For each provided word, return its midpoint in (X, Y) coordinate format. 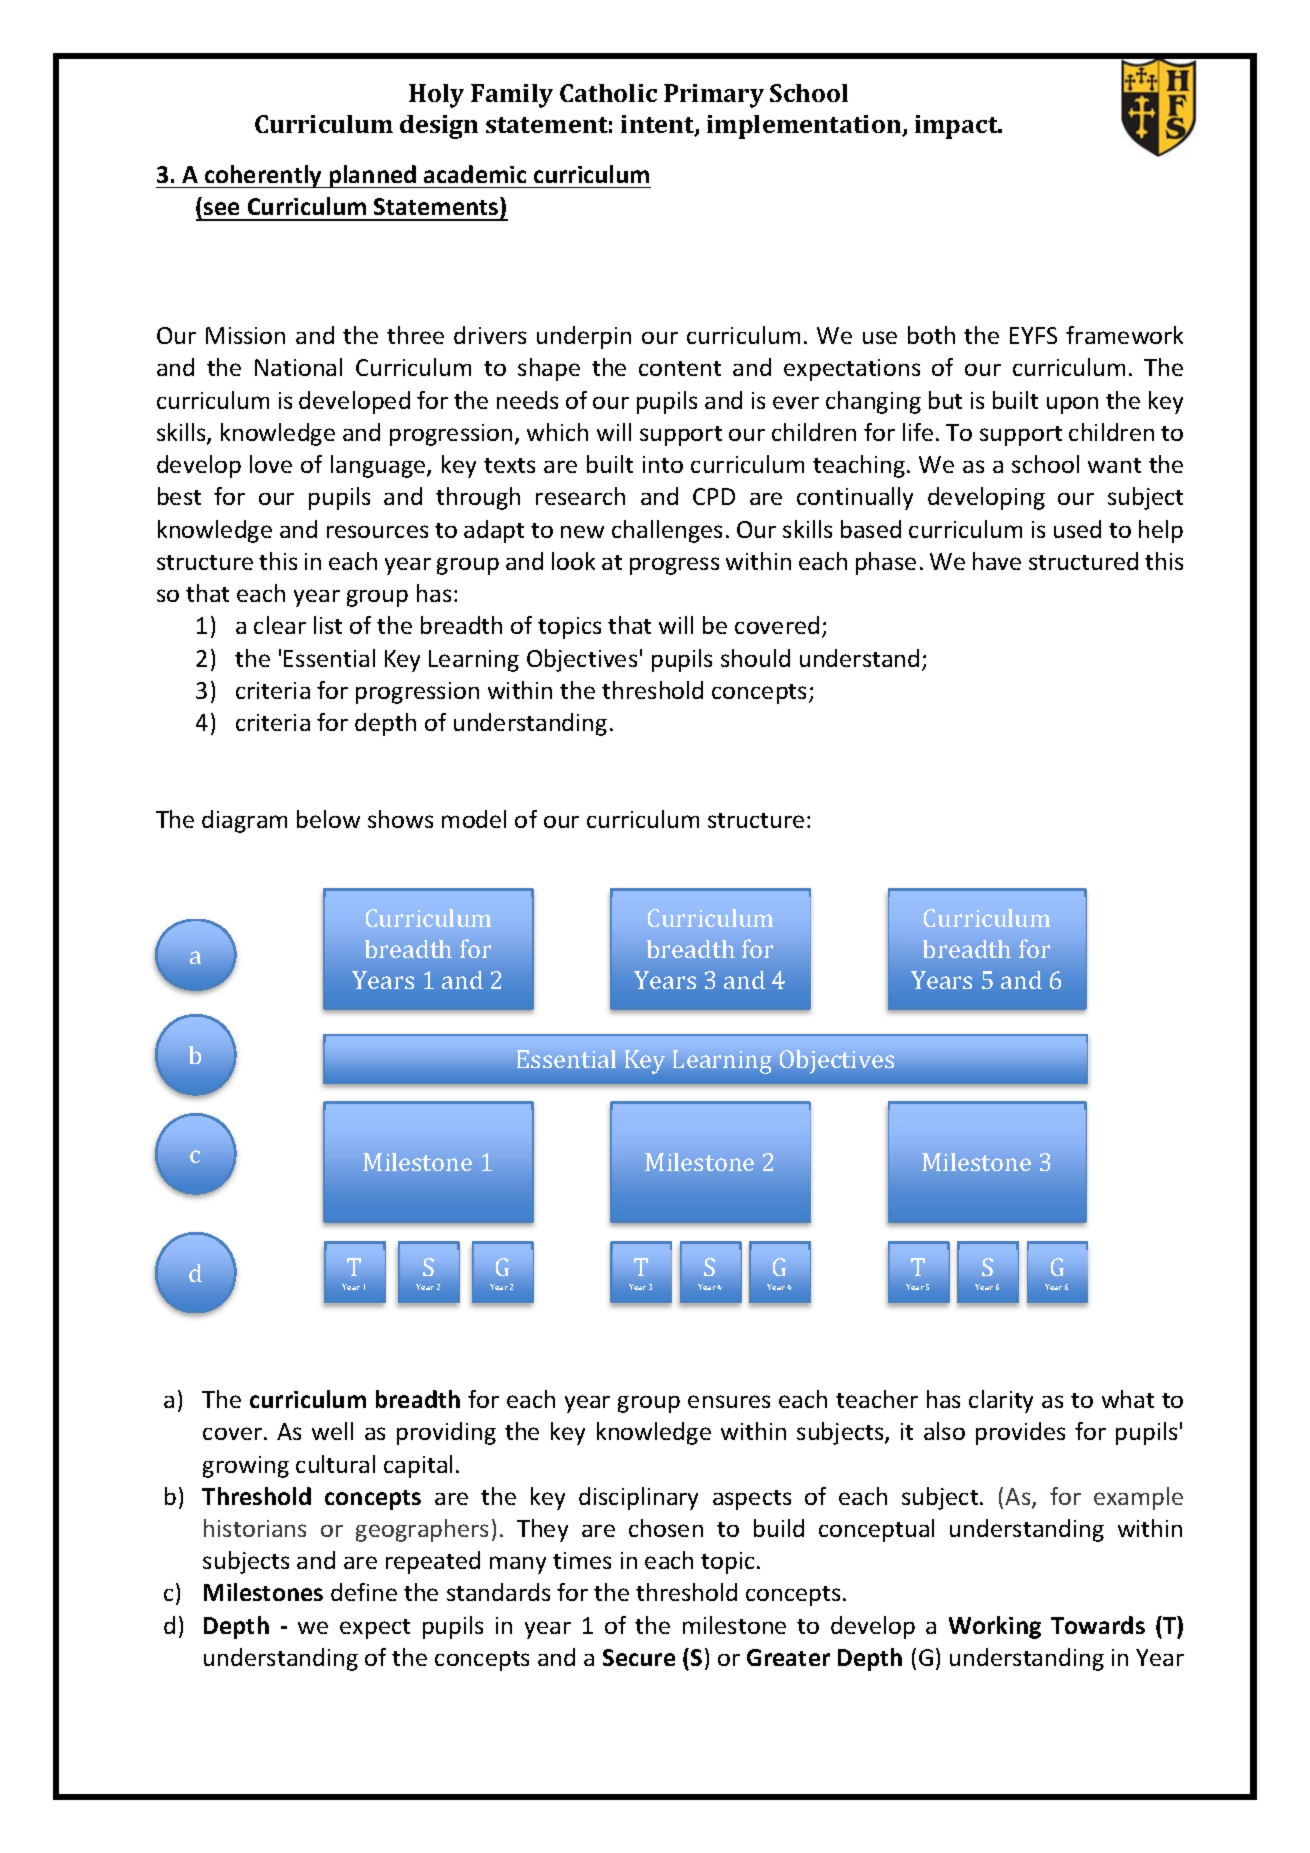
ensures (729, 1401)
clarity (1001, 1401)
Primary (714, 96)
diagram (244, 821)
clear (280, 625)
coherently (263, 176)
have (997, 561)
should (755, 658)
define (364, 1592)
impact (958, 127)
